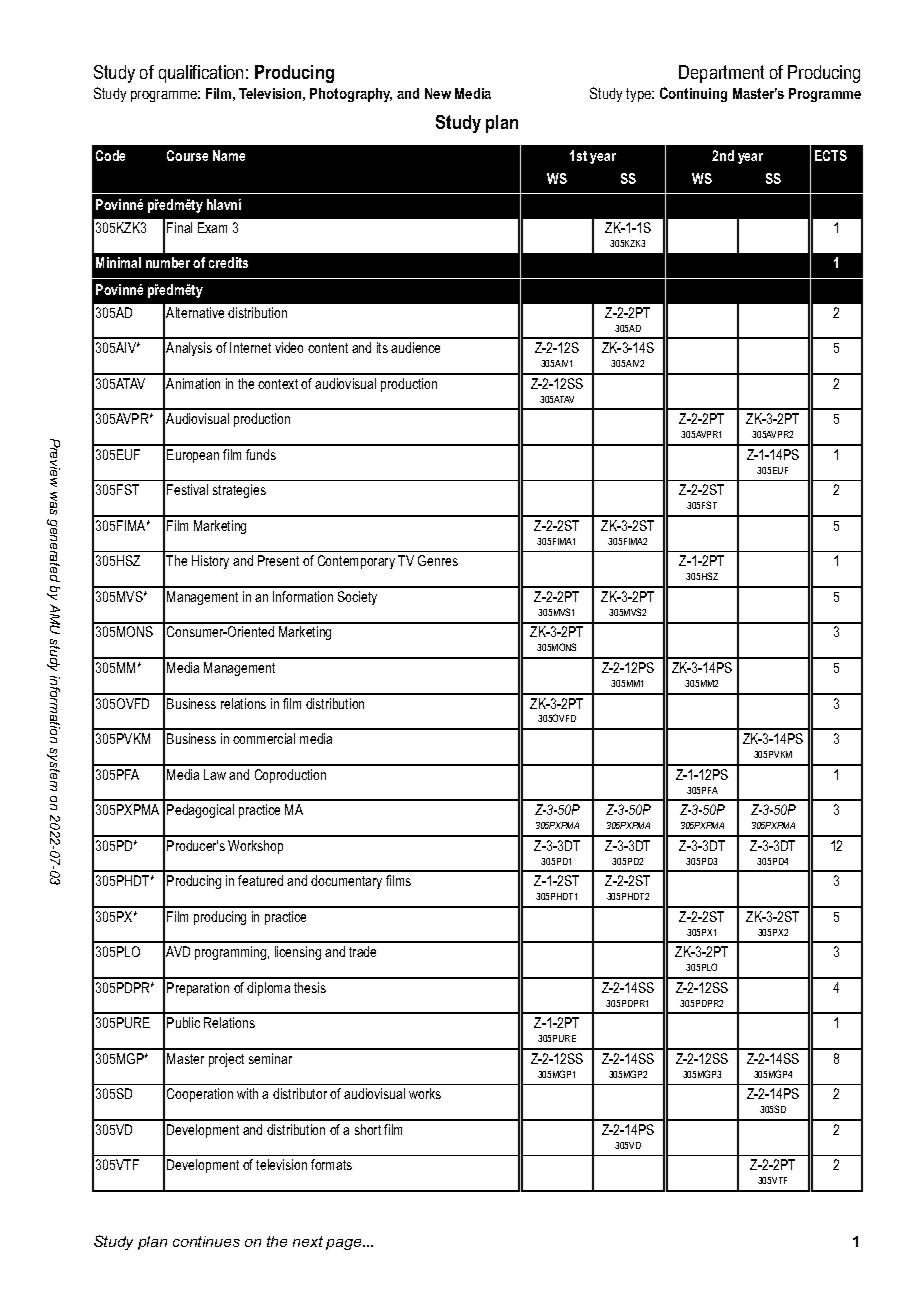 The image size is (924, 1308). What do you see at coordinates (438, 93) in the screenshot?
I see `New` at bounding box center [438, 93].
